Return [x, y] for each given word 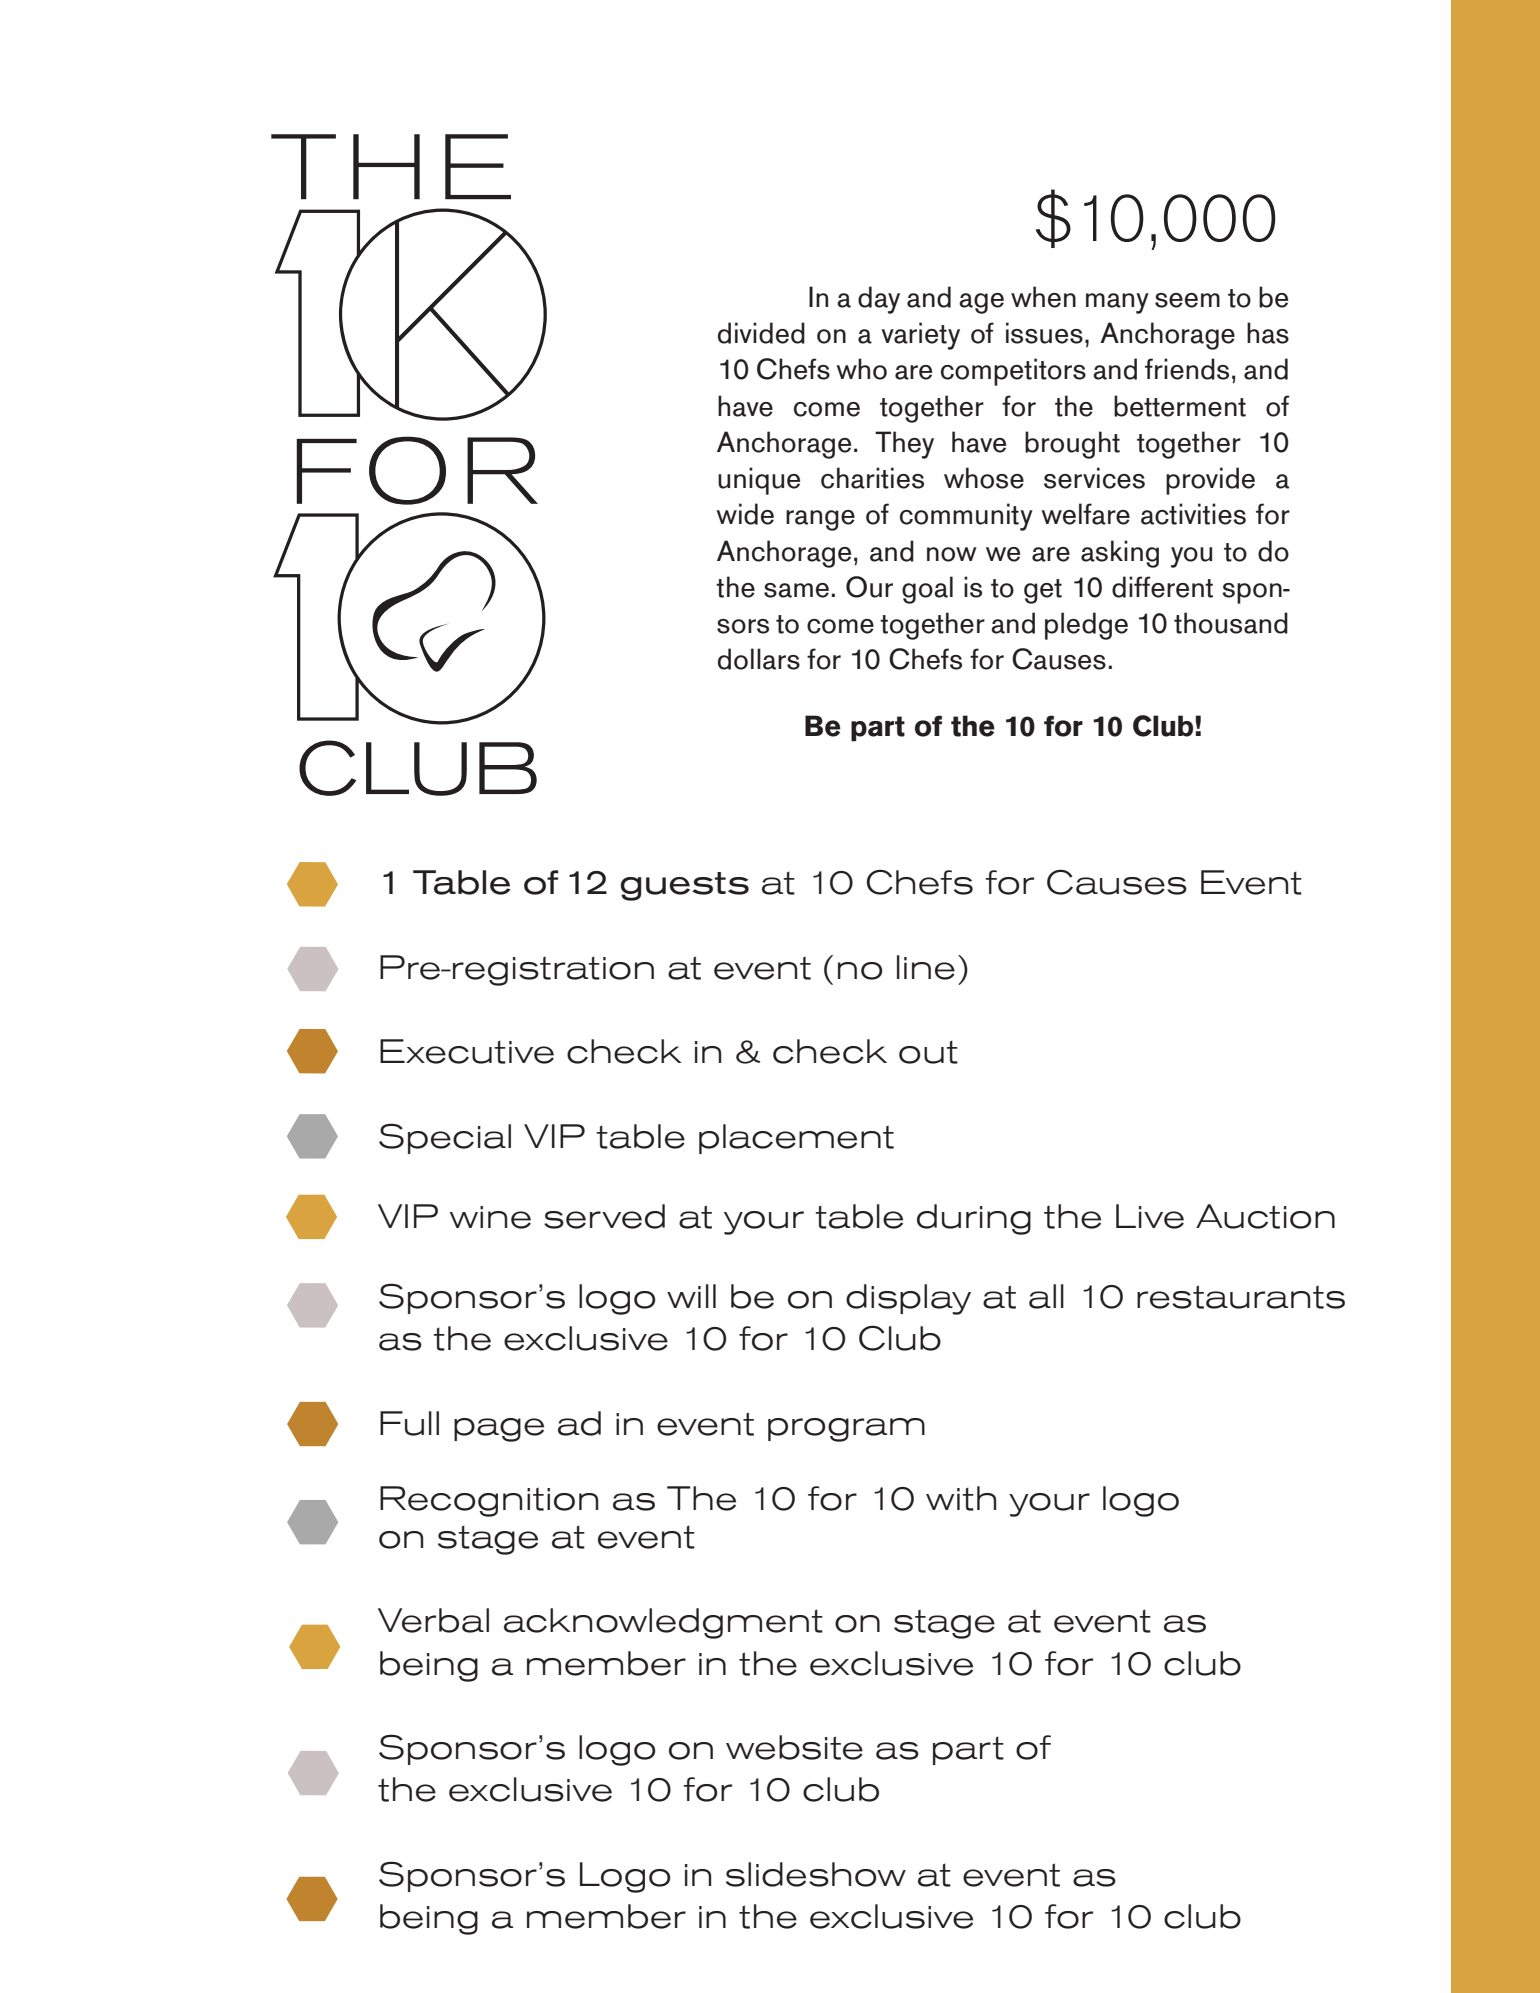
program [846, 1430]
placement [796, 1139]
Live [1150, 1216]
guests [684, 886]
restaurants [1241, 1297]
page [499, 1430]
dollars [759, 659]
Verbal [433, 1620]
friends [1187, 369]
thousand [1231, 623]
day [879, 300]
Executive [467, 1051]
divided [761, 333]
